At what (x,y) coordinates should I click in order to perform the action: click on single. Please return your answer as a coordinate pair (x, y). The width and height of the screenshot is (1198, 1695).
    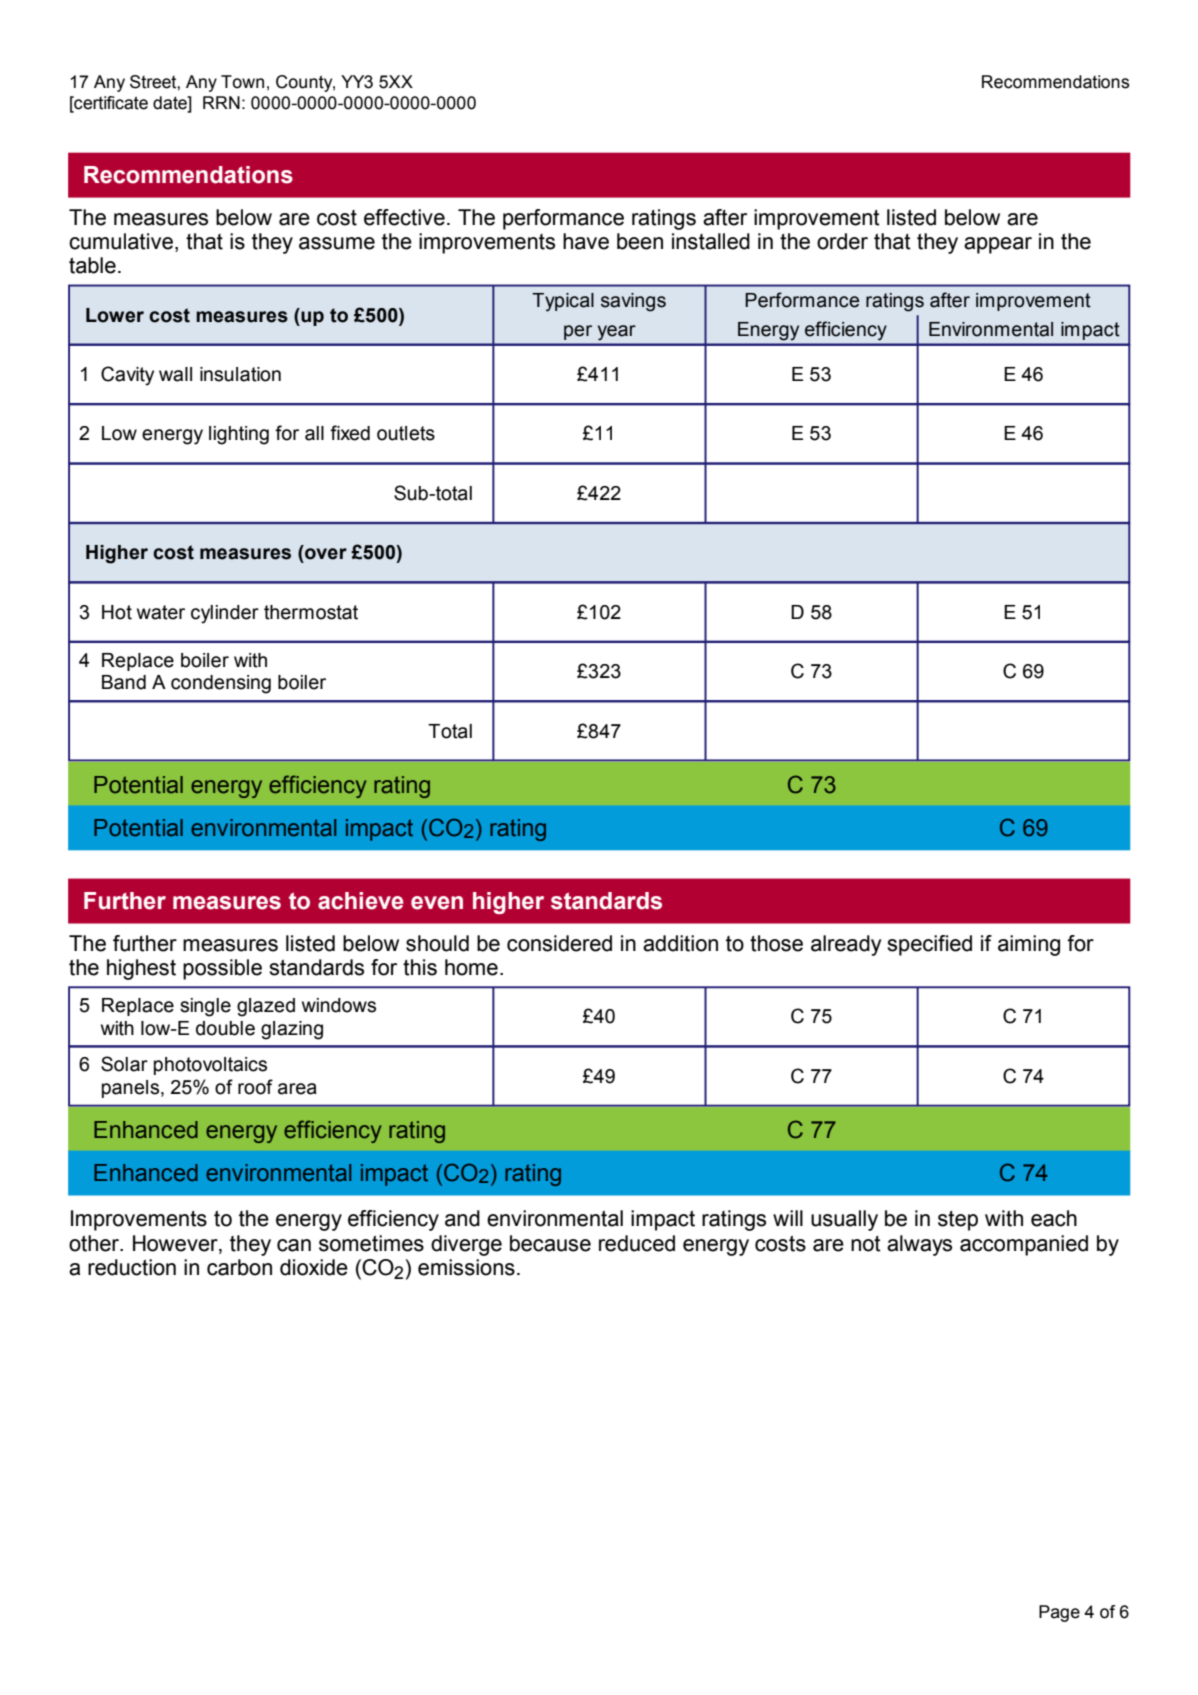
    Looking at the image, I should click on (205, 1007).
